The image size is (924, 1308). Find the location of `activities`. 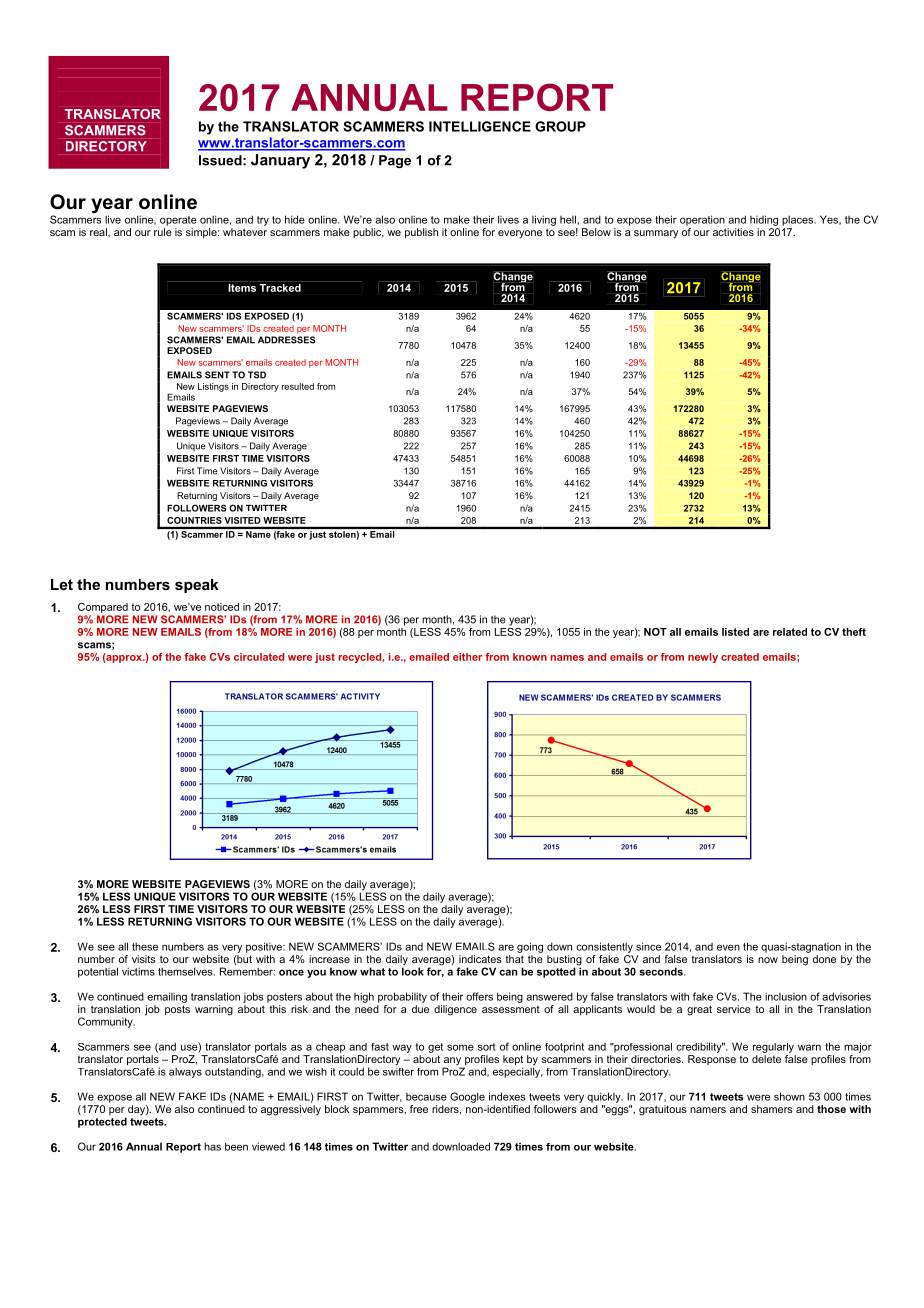

activities is located at coordinates (733, 232).
